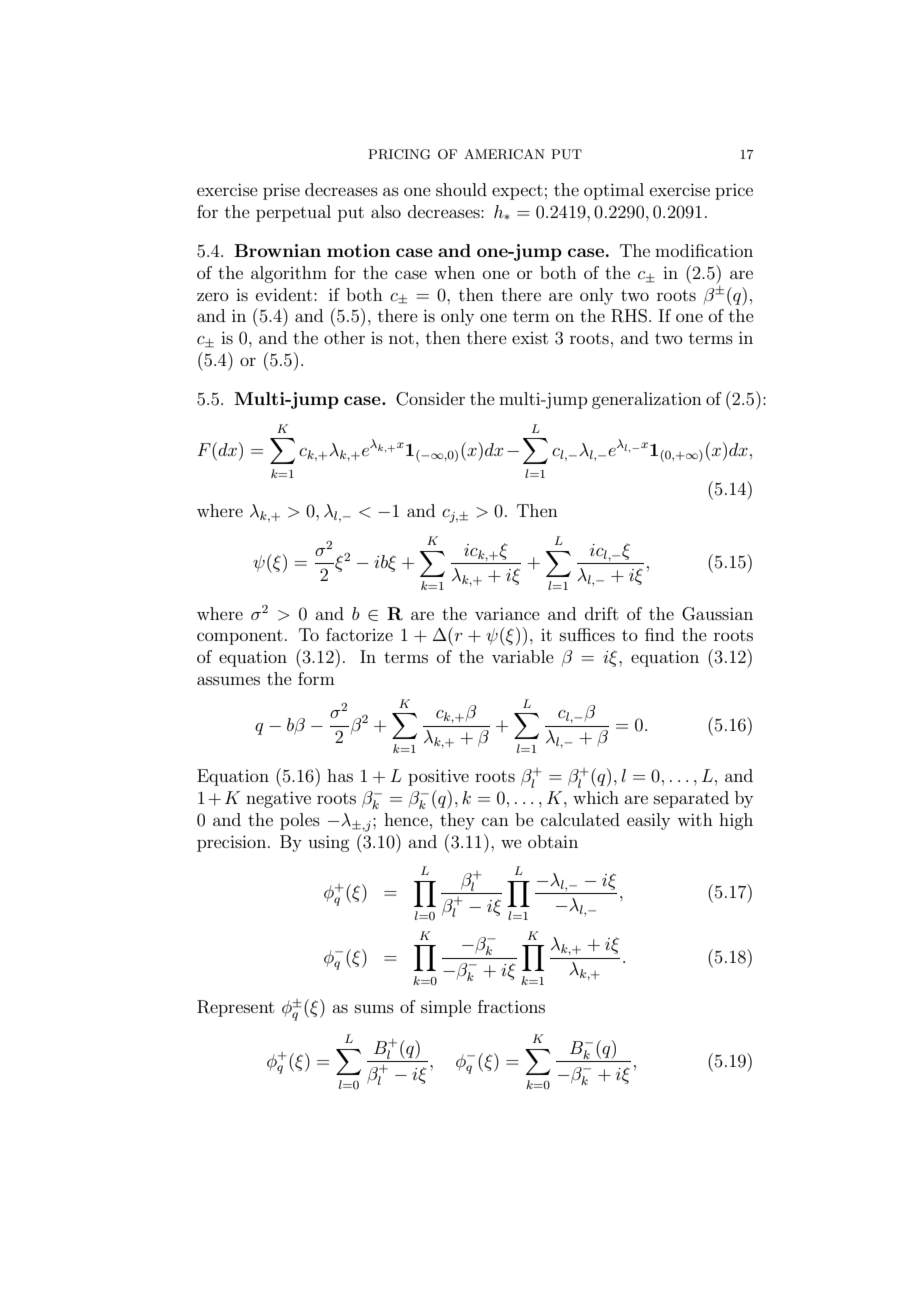  What do you see at coordinates (281, 192) in the screenshot?
I see `prise` at bounding box center [281, 192].
